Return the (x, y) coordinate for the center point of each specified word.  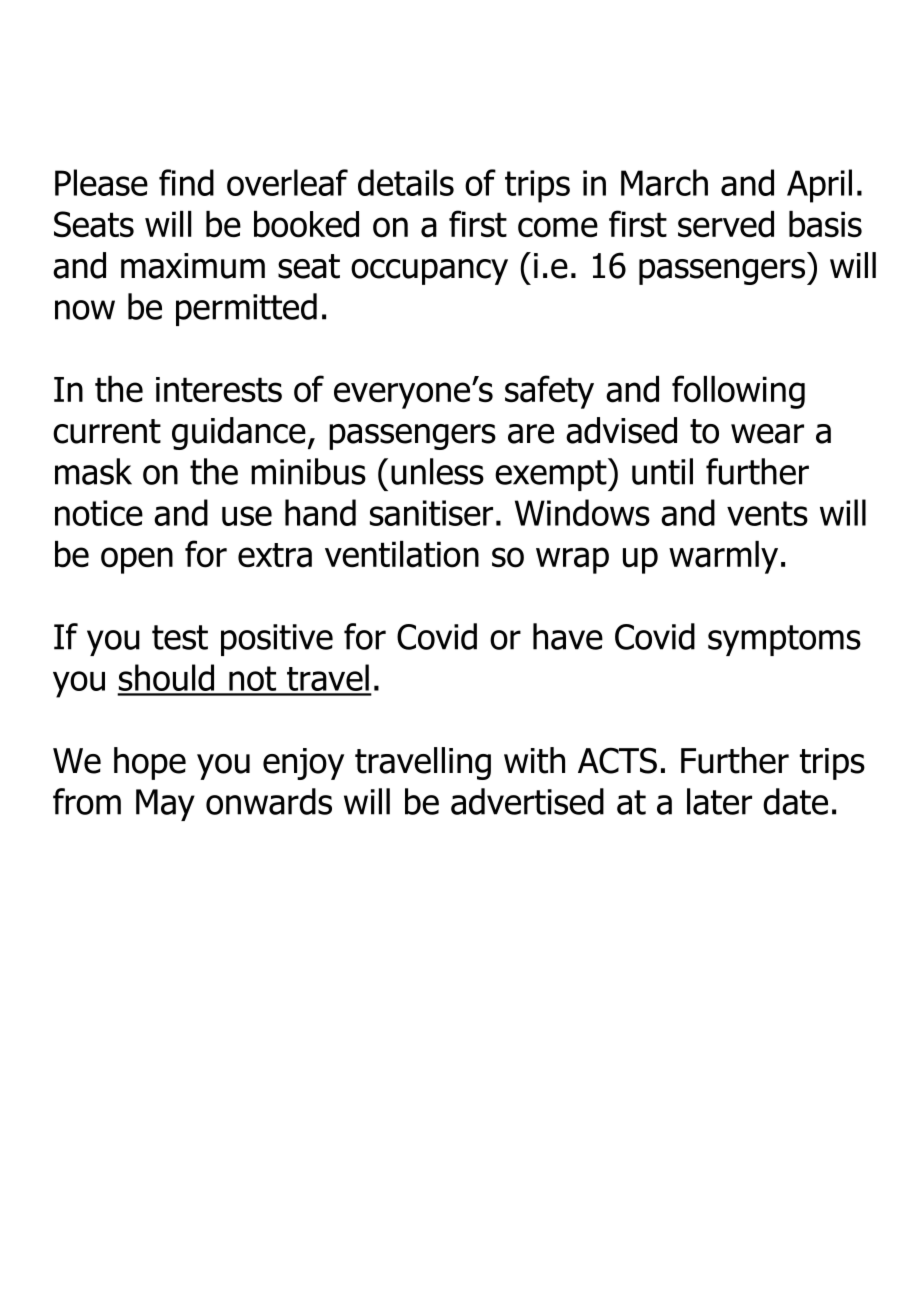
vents (767, 513)
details (406, 182)
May (165, 805)
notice (99, 513)
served (726, 224)
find (186, 182)
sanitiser (431, 513)
